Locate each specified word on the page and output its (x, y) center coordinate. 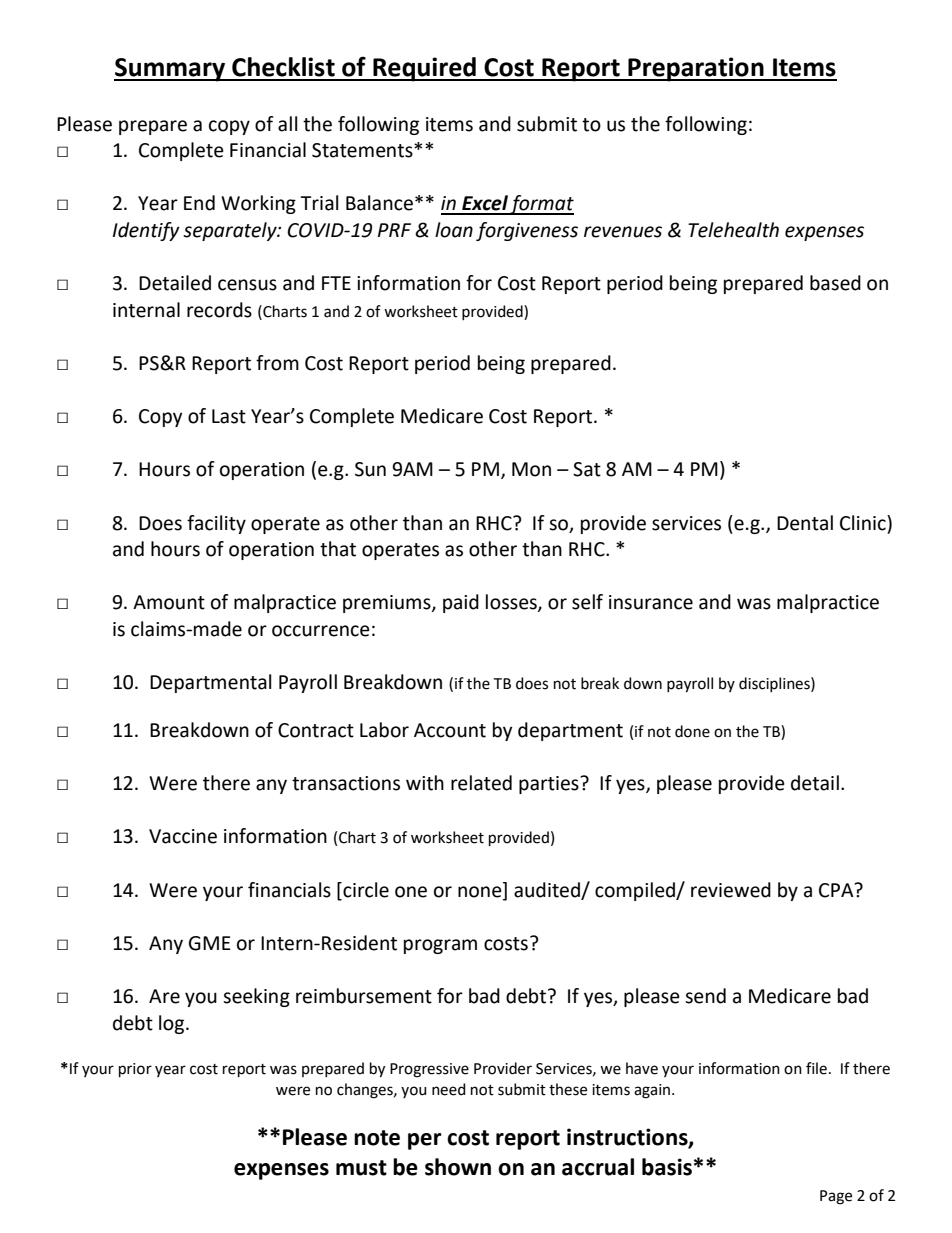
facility (216, 524)
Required (424, 69)
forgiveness (527, 231)
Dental (805, 523)
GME (210, 943)
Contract (316, 730)
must (361, 1168)
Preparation (696, 69)
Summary (170, 70)
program (440, 946)
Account (450, 730)
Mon (531, 469)
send (705, 996)
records (219, 310)
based (835, 283)
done (692, 731)
